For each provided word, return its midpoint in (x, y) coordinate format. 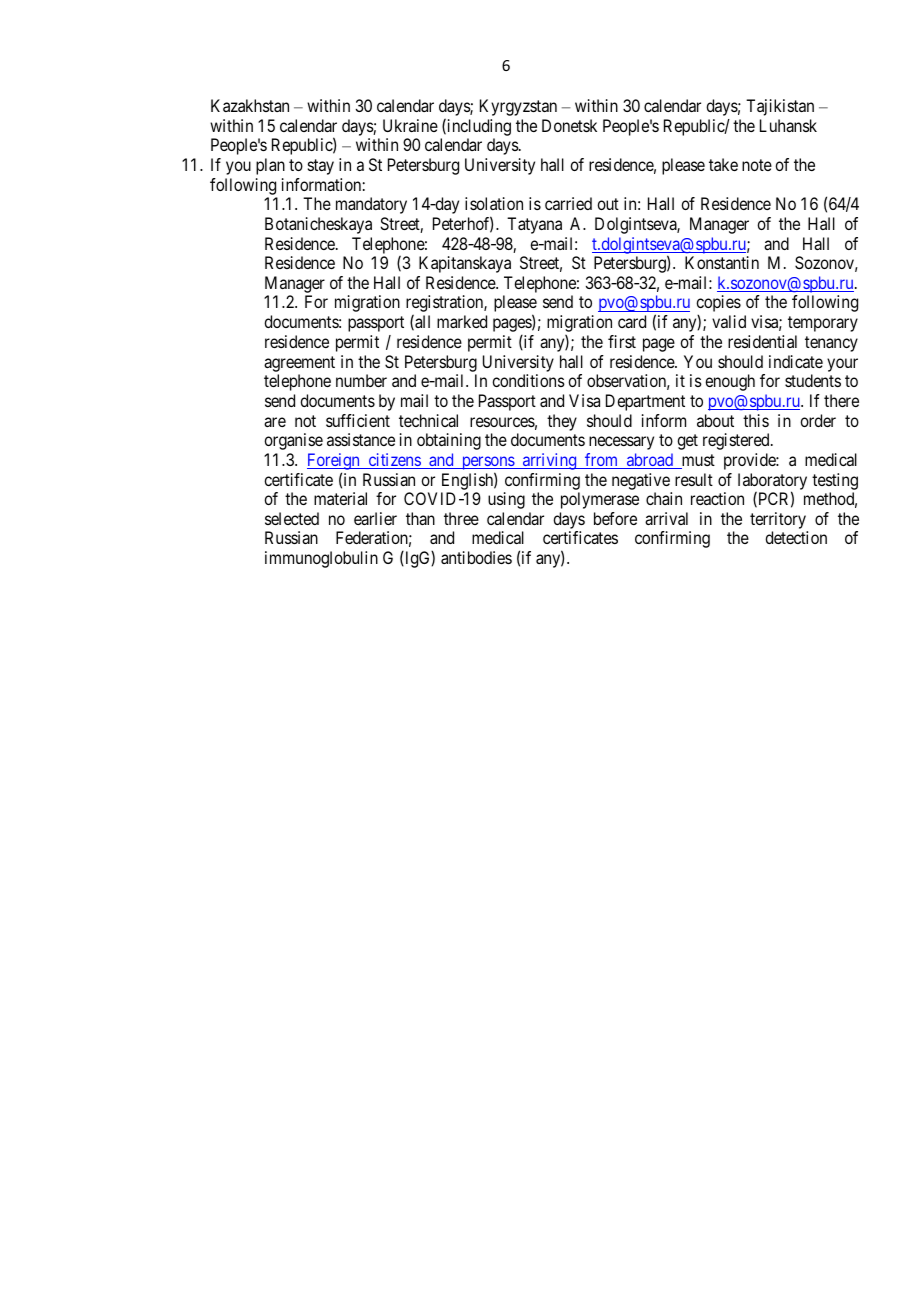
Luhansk (788, 125)
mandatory (371, 205)
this (756, 420)
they (562, 422)
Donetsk (569, 125)
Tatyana (534, 225)
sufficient (358, 420)
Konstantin (722, 262)
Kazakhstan (250, 105)
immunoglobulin (321, 559)
